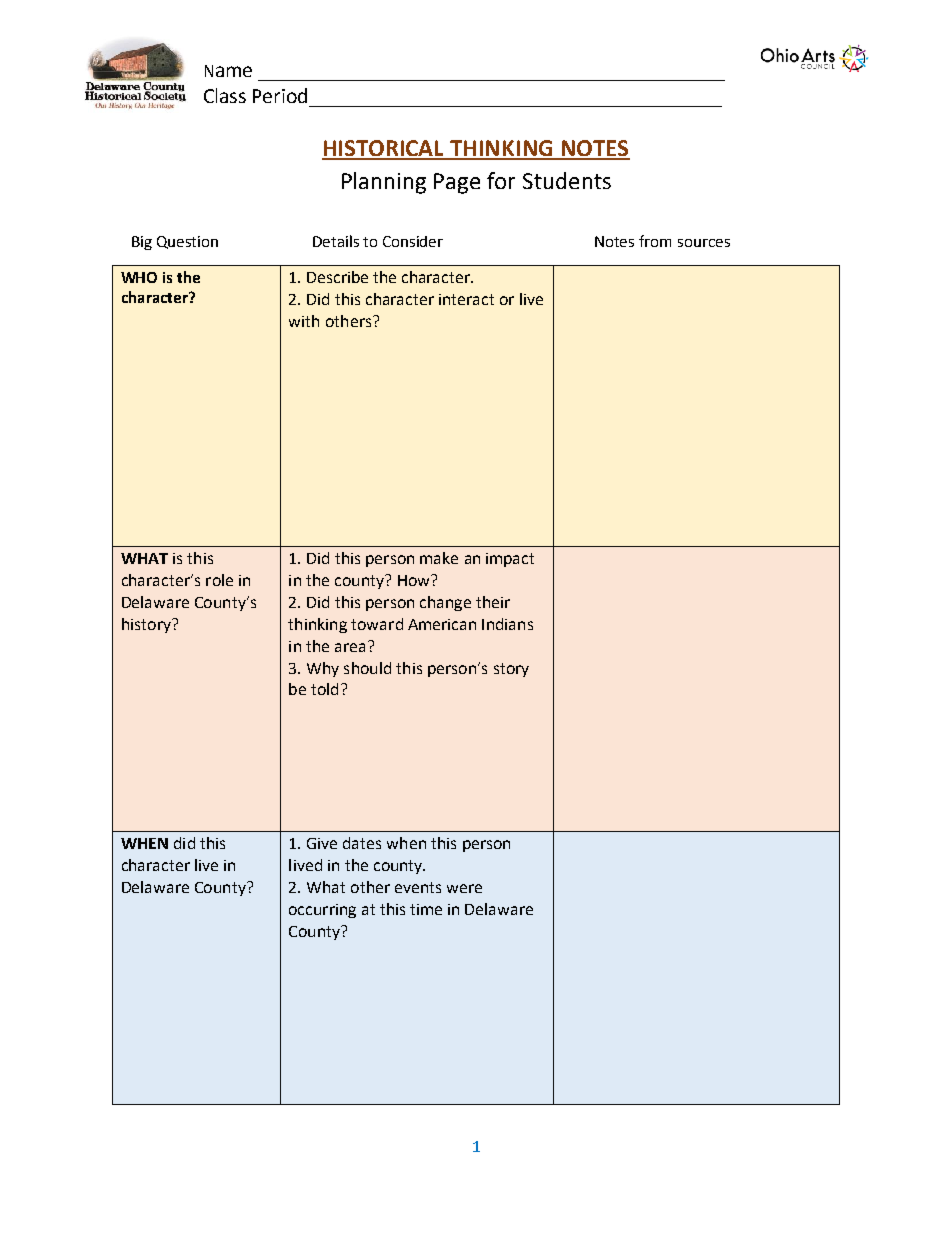  Describe the element at coordinates (442, 624) in the image. I see `American` at that location.
